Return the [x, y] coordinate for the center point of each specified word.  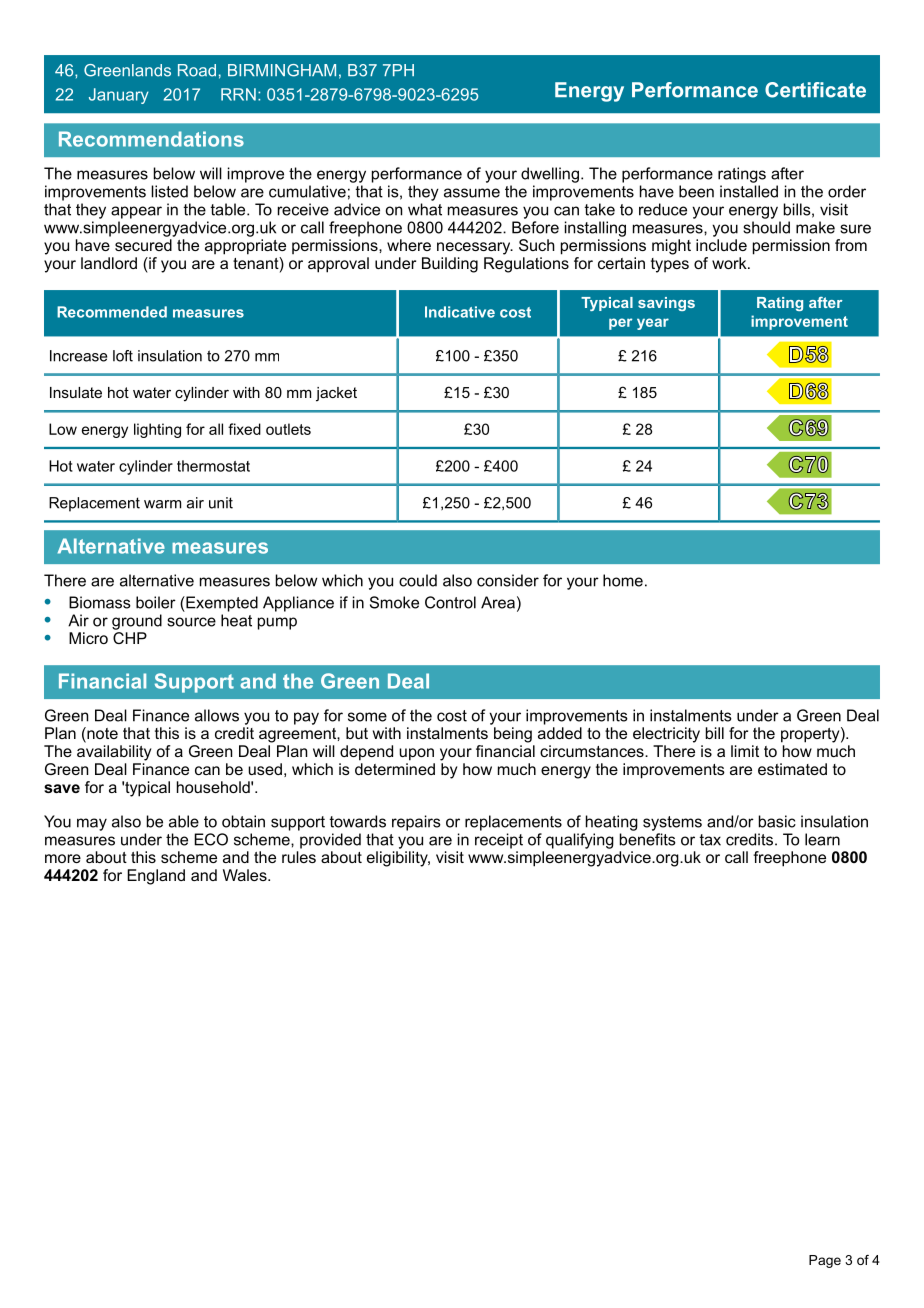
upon [416, 754]
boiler [156, 602]
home [623, 580]
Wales [246, 875]
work [730, 263]
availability [114, 753]
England [156, 877]
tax [710, 840]
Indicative [460, 312]
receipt [499, 841]
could [418, 580]
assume [472, 193]
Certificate [815, 90]
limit [745, 751]
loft [123, 356]
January [119, 96]
